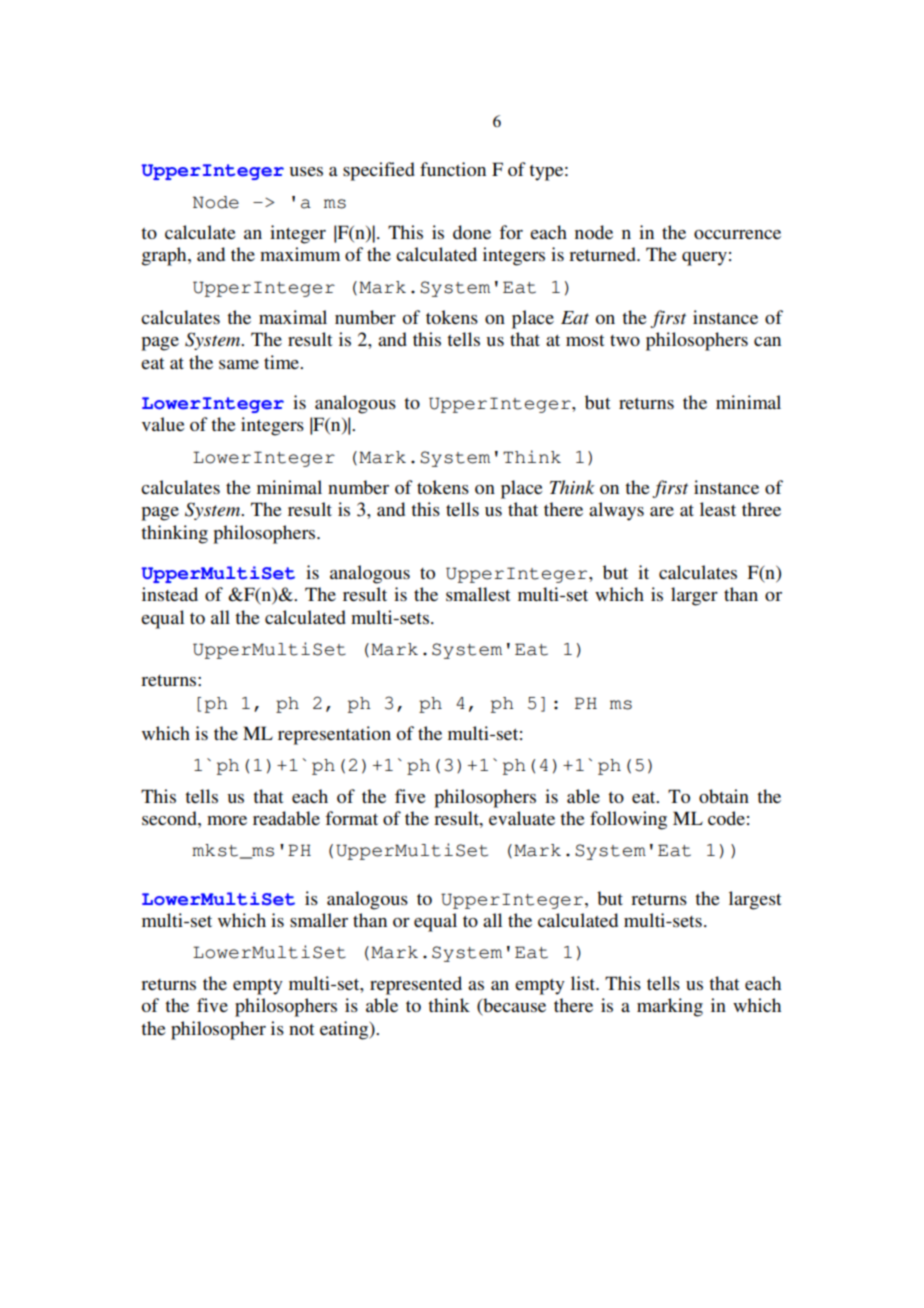  I want to click on code, so click(726, 818).
